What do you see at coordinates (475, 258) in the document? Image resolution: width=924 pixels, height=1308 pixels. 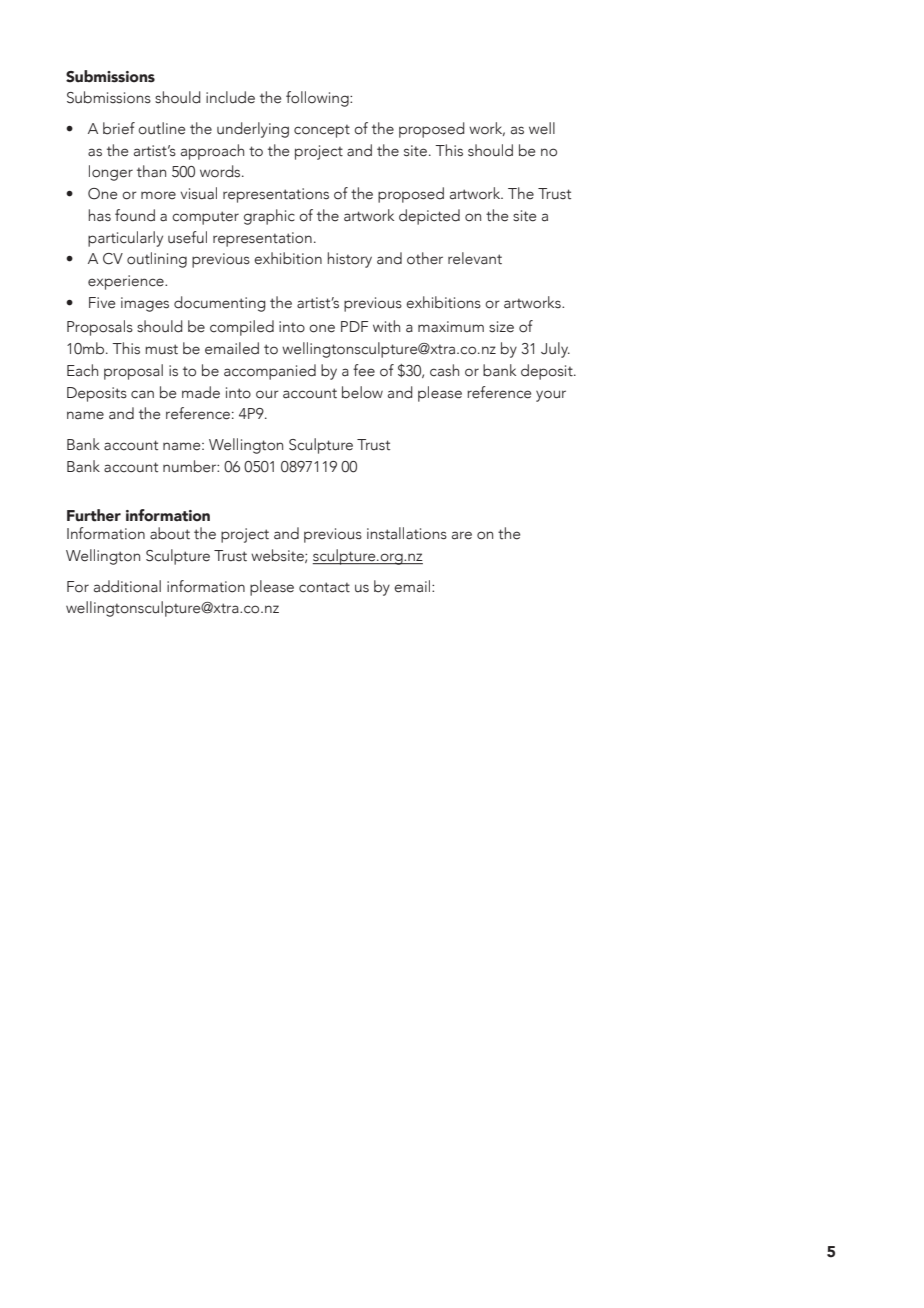 I see `relevant` at bounding box center [475, 258].
